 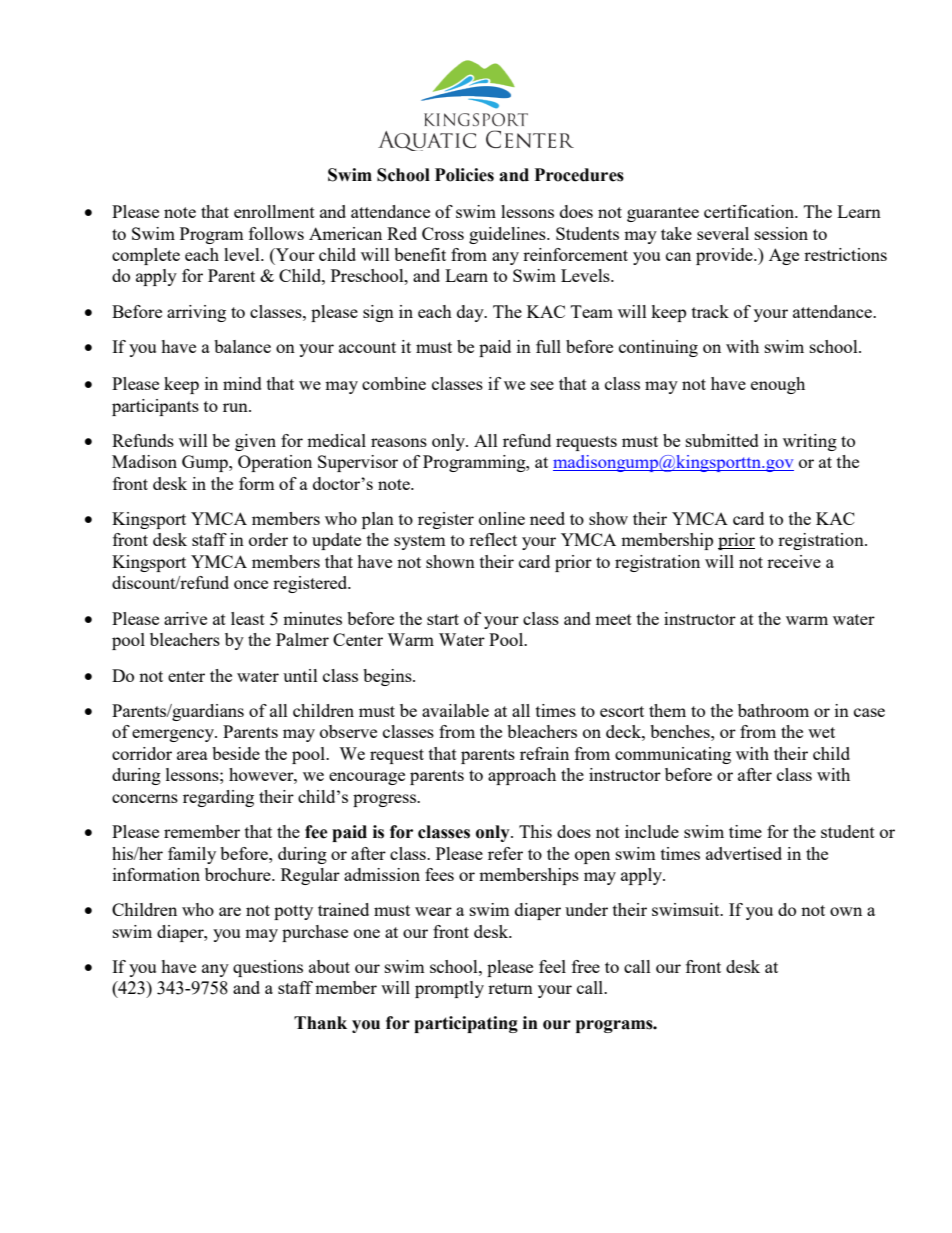 I want to click on refer, so click(x=505, y=853).
